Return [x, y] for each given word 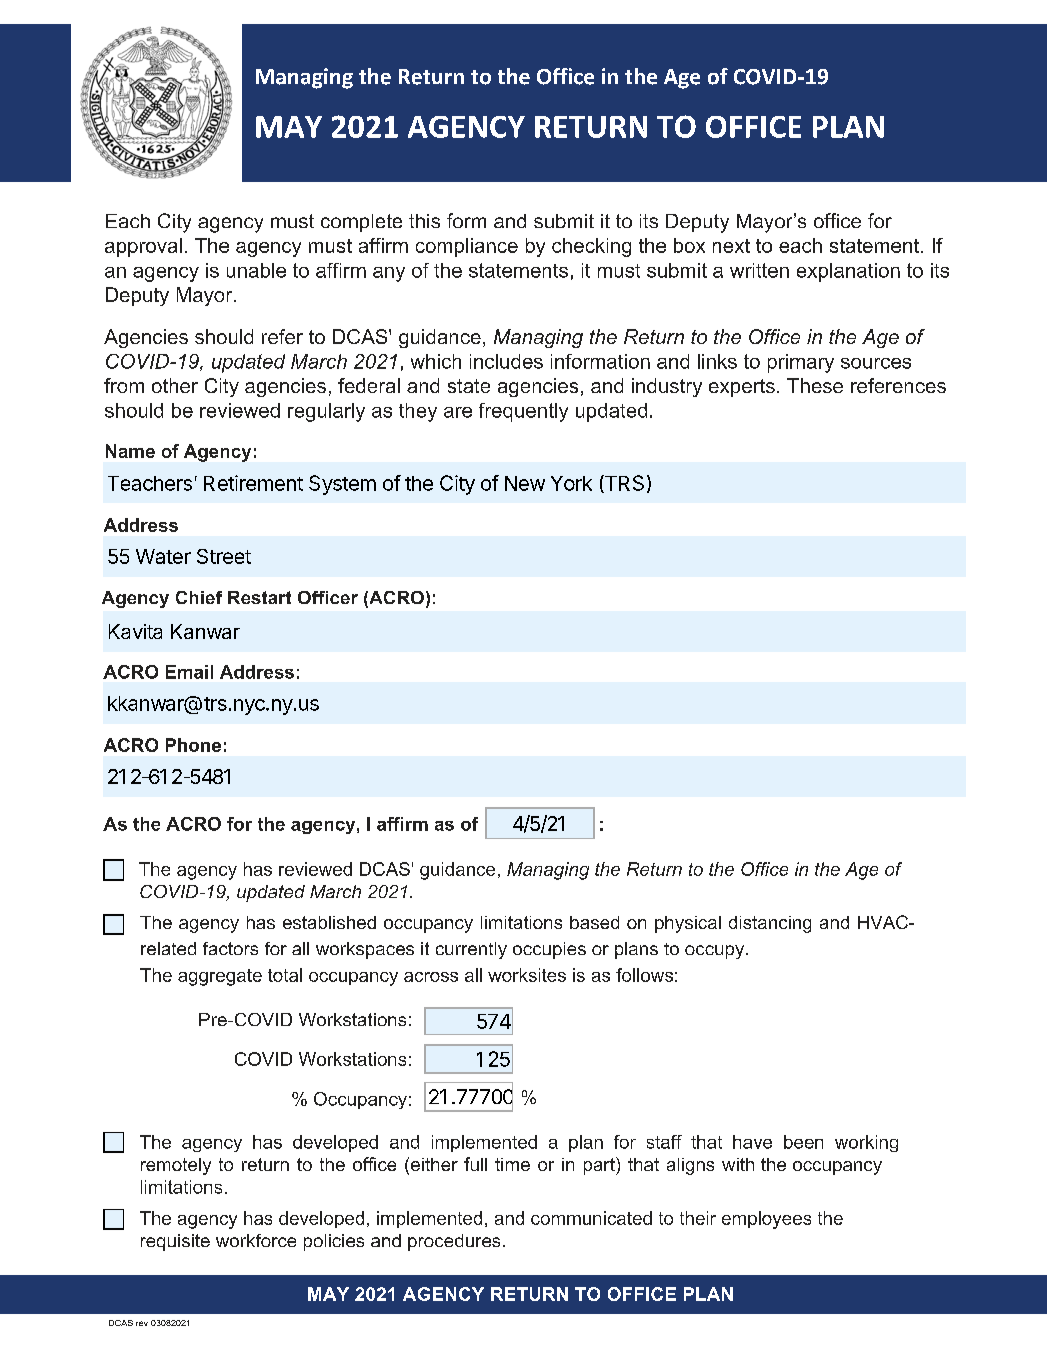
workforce [256, 1240]
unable [256, 270]
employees [766, 1220]
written [759, 270]
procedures [454, 1242]
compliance [467, 247]
